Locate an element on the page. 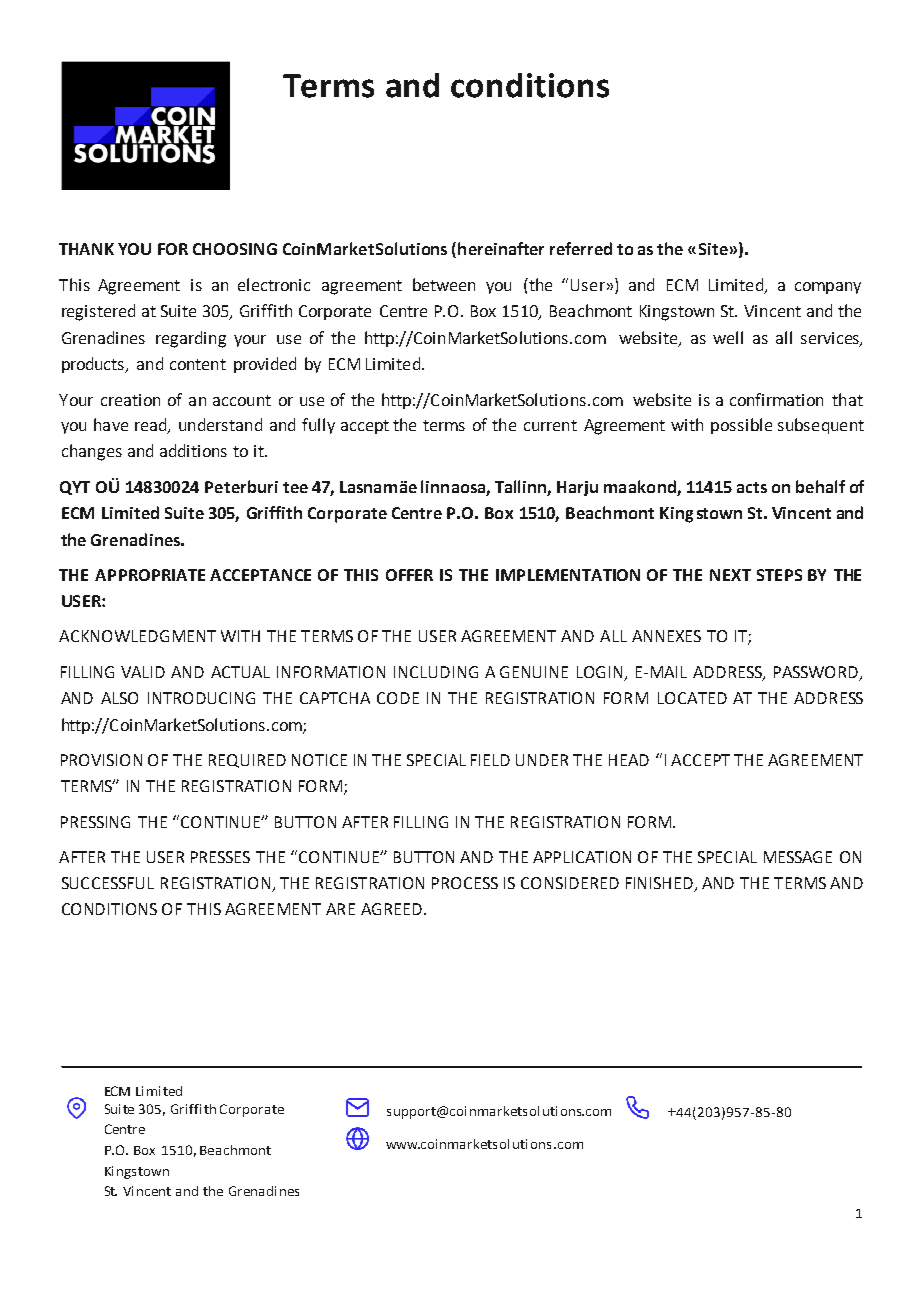 Image resolution: width=924 pixels, height=1308 pixels. acts is located at coordinates (752, 487).
